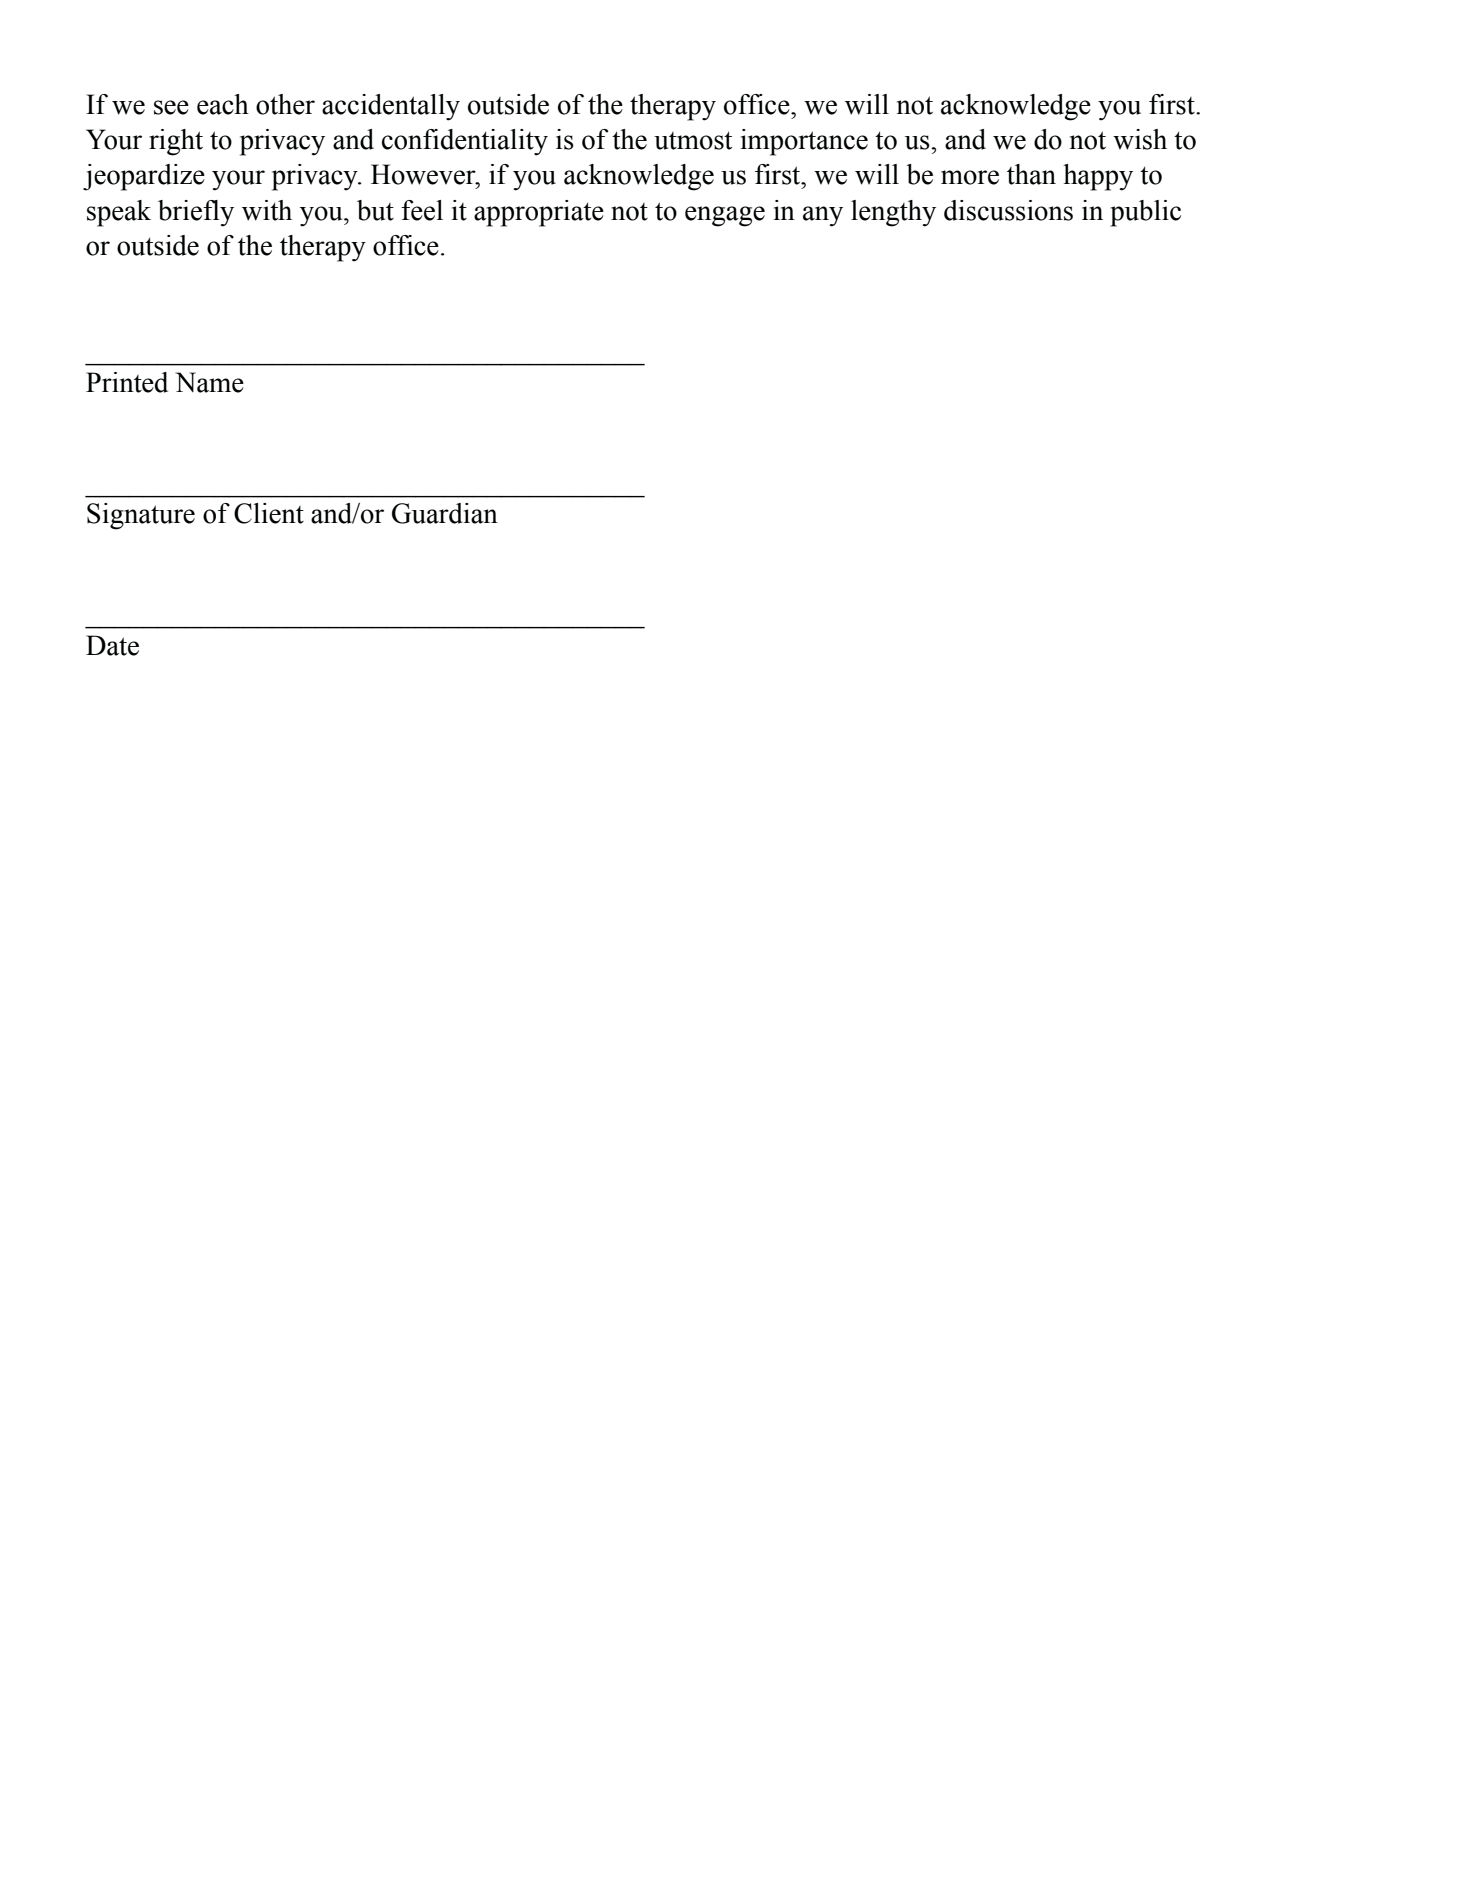 The height and width of the screenshot is (1891, 1461). I want to click on Client, so click(269, 513).
